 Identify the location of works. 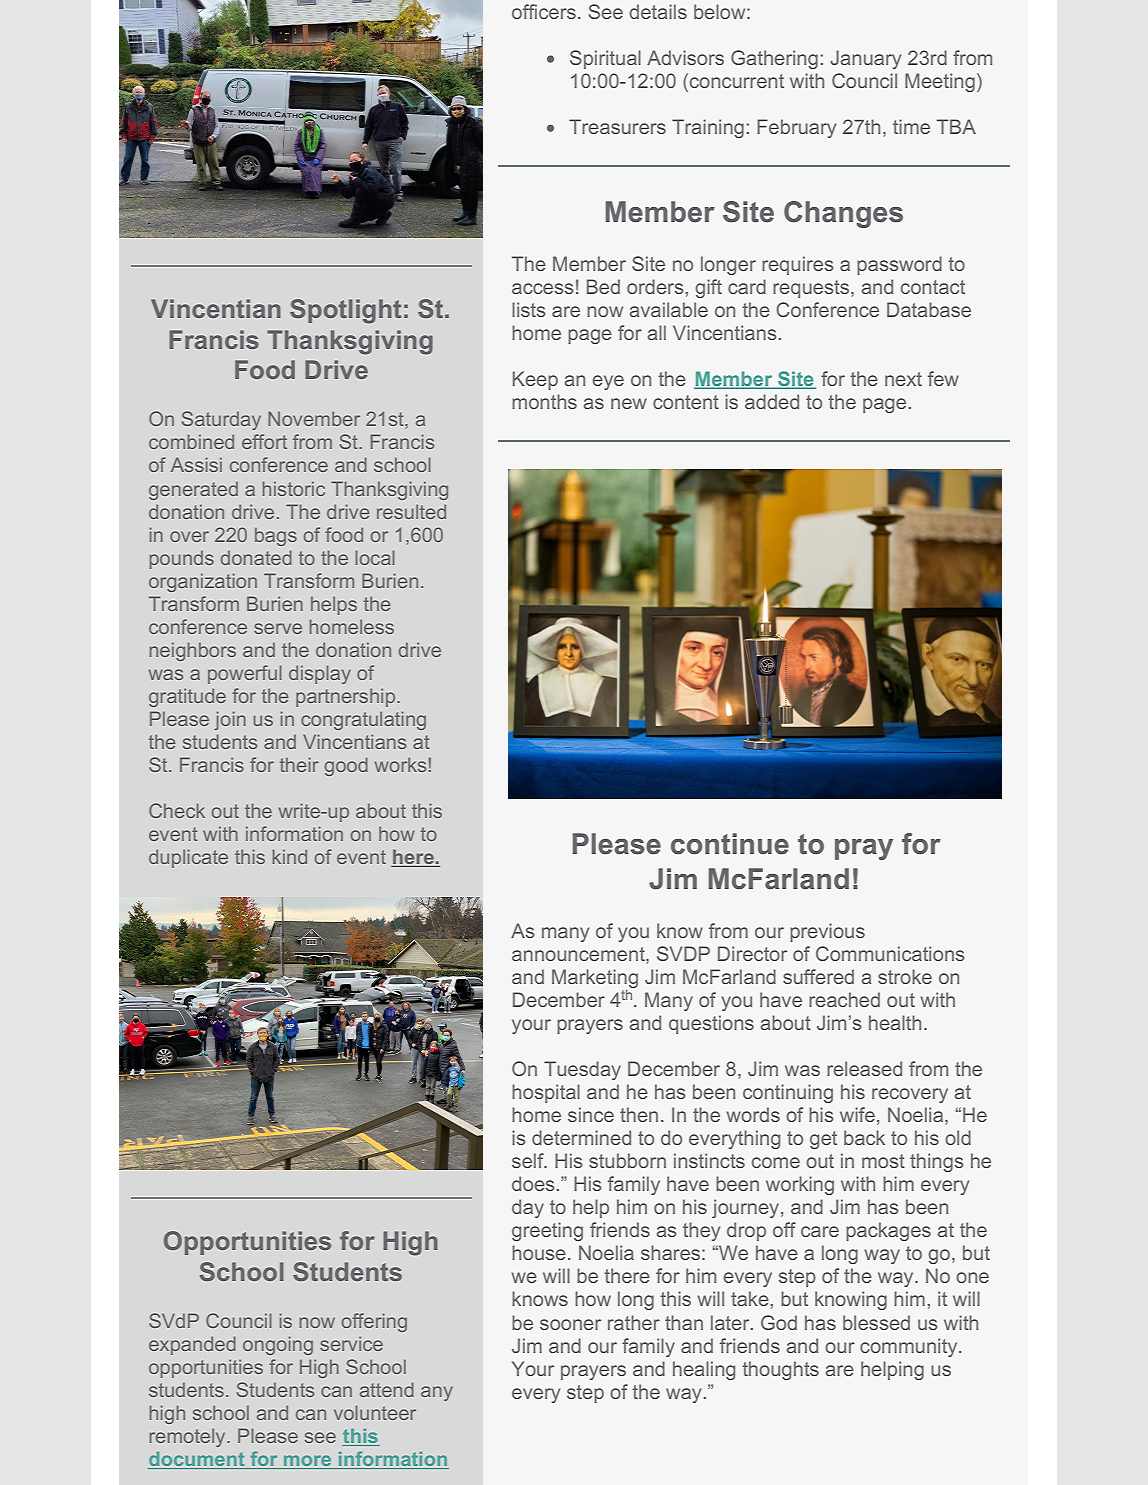
(400, 764).
